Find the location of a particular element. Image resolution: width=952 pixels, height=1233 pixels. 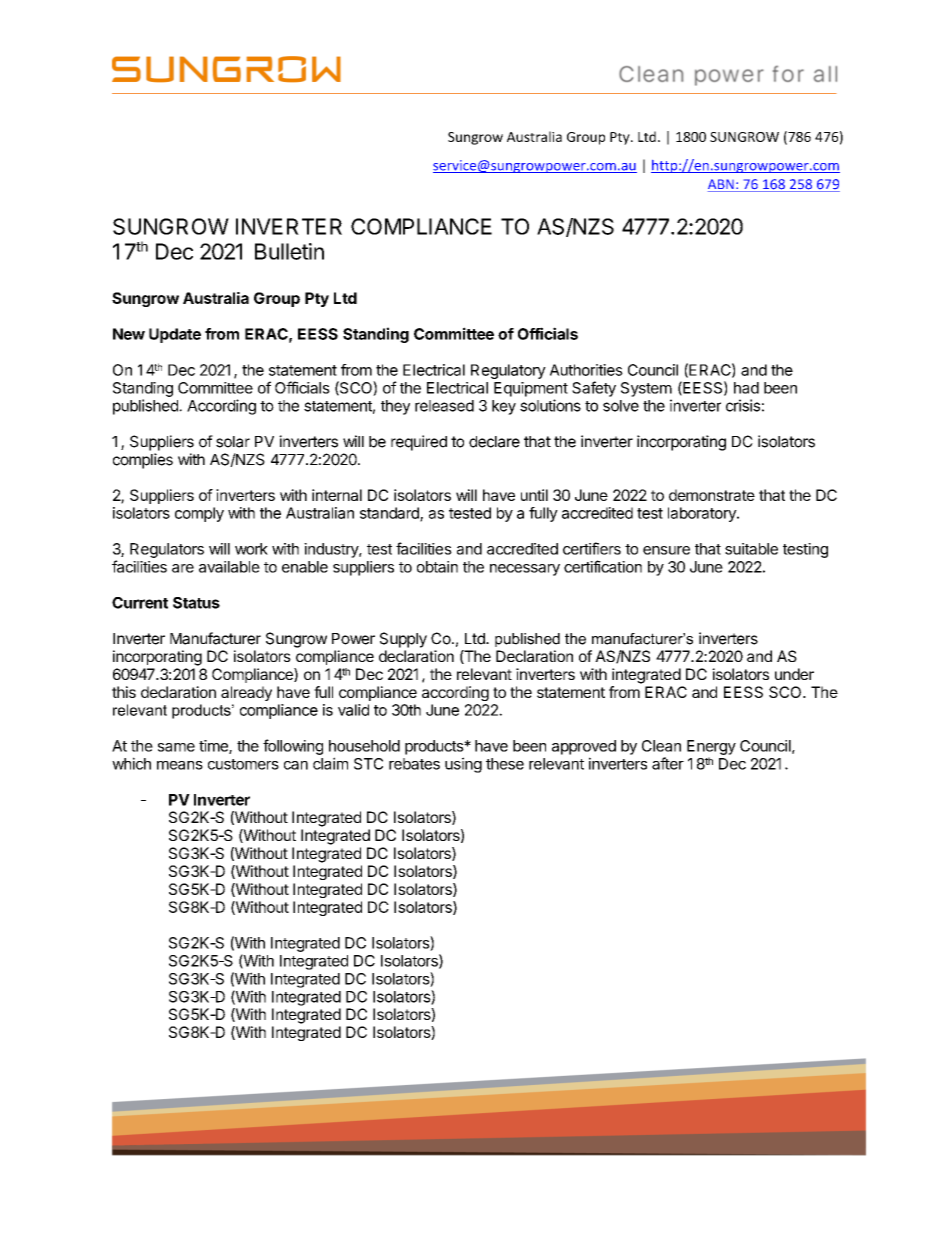

ABN is located at coordinates (722, 185).
